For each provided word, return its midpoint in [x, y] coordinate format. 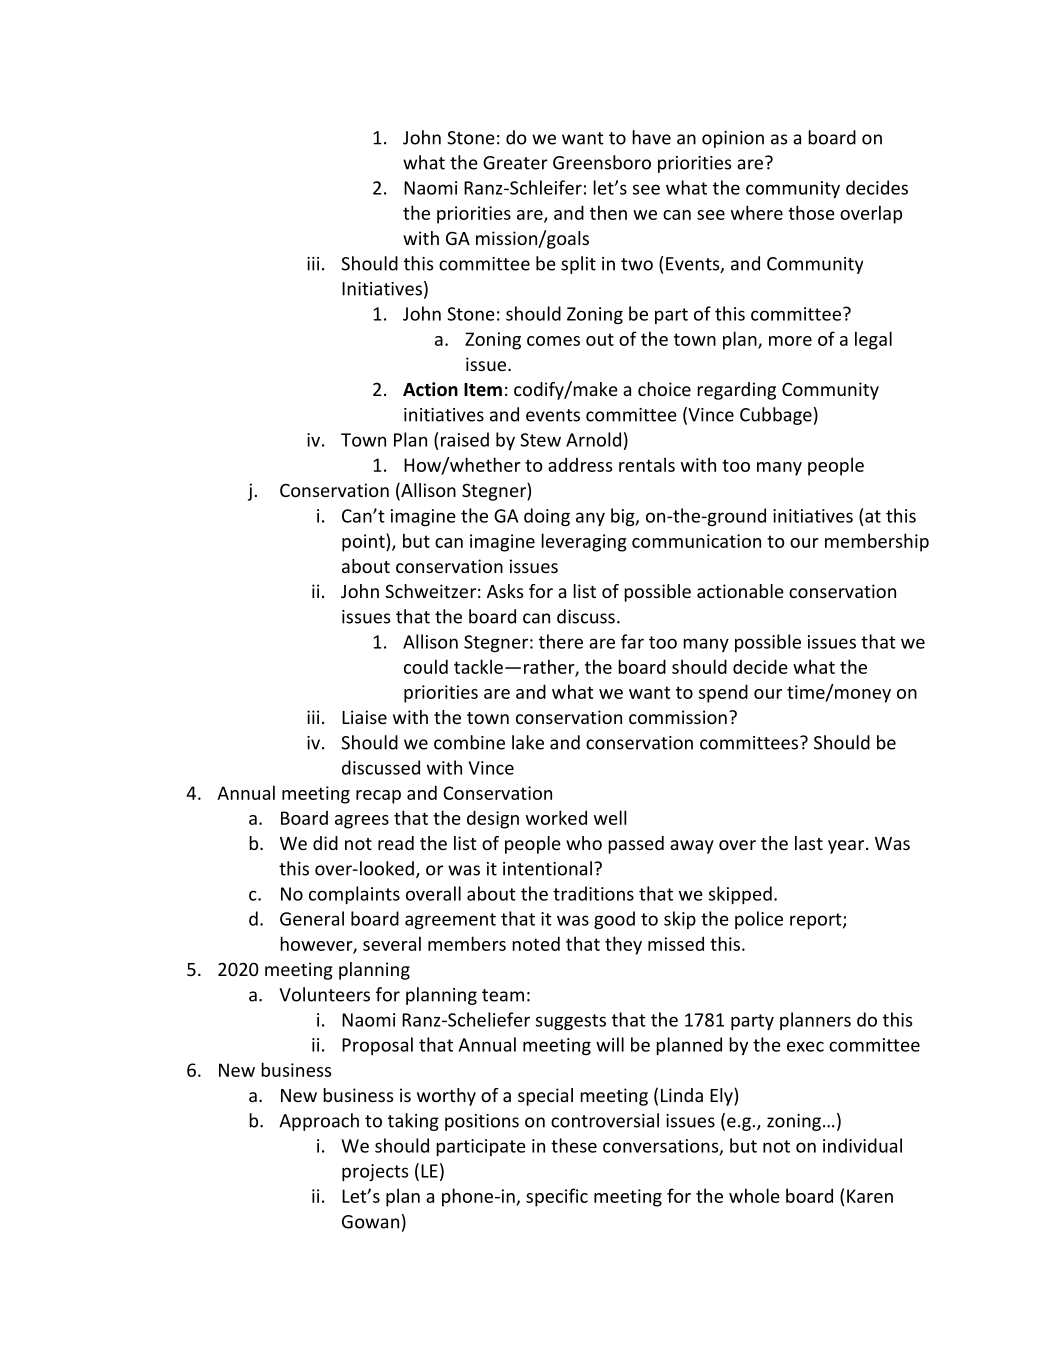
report [817, 921]
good [614, 920]
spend [723, 693]
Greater [515, 163]
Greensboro [602, 162]
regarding [736, 391]
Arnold [593, 439]
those [811, 212]
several [392, 943]
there [561, 641]
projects [375, 1172]
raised [465, 439]
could [426, 666]
